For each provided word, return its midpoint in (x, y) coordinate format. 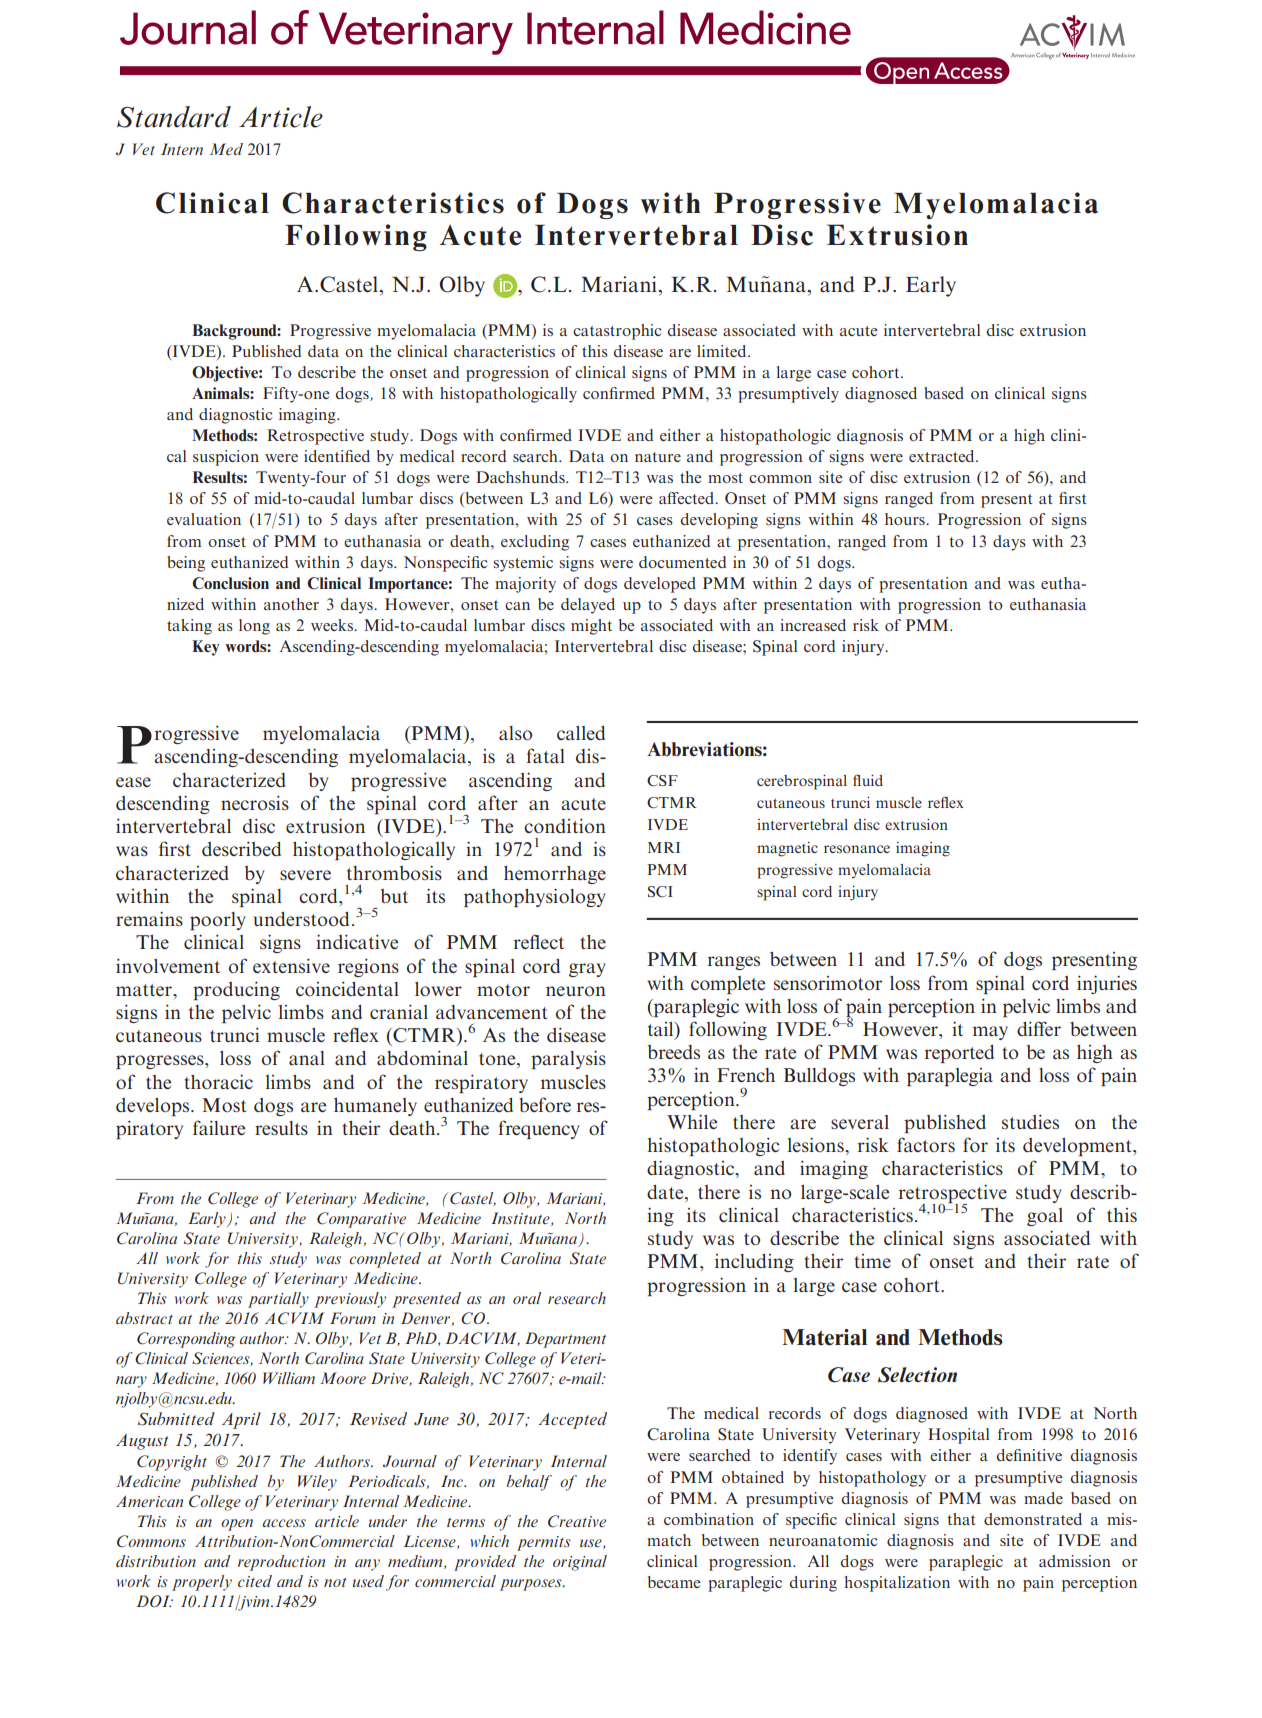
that (961, 1519)
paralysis (568, 1059)
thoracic (219, 1081)
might (591, 627)
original (580, 1563)
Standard (174, 117)
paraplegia (950, 1077)
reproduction (281, 1563)
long (254, 627)
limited (723, 351)
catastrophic (617, 332)
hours (906, 519)
